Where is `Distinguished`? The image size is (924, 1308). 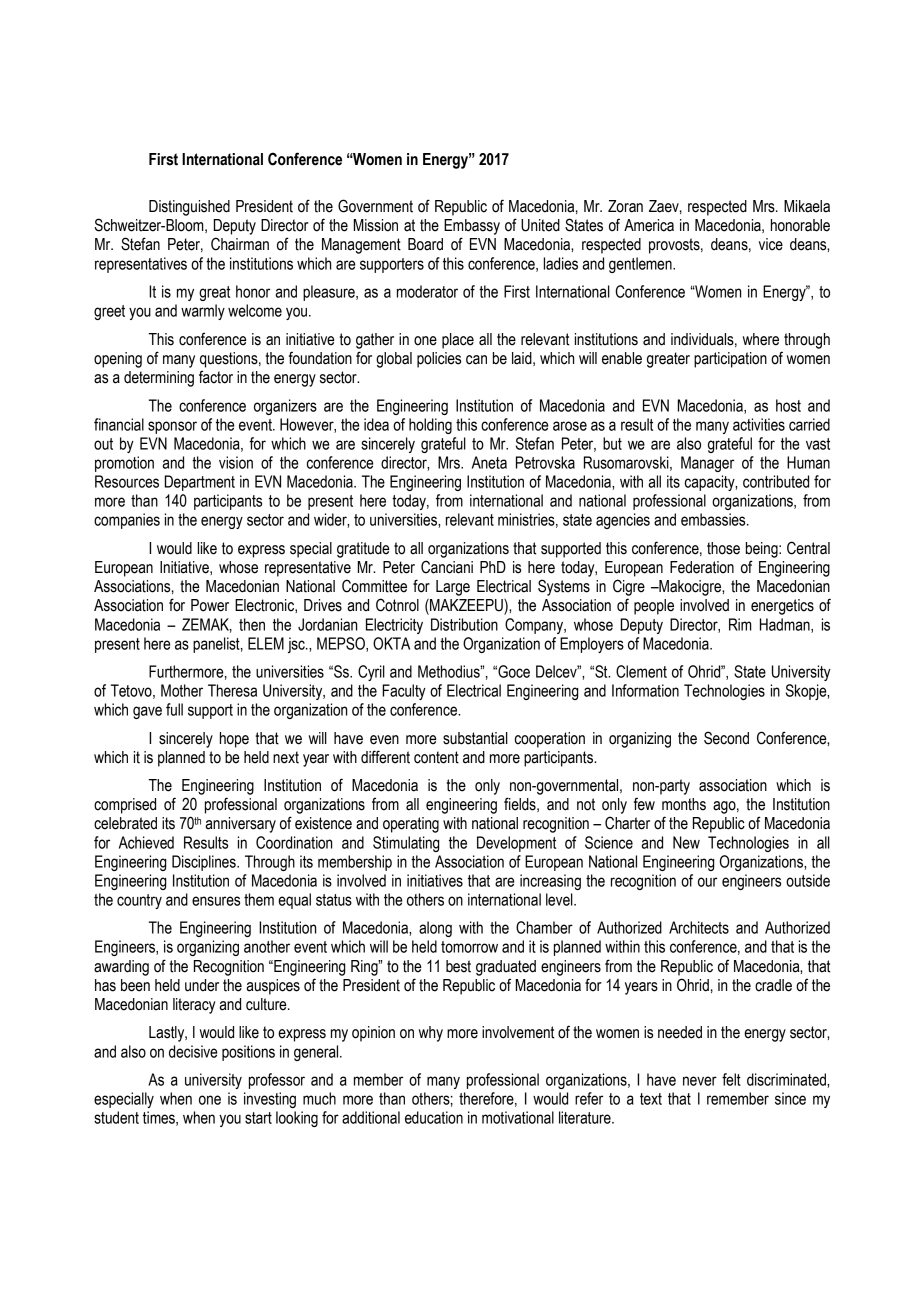
Distinguished is located at coordinates (189, 208).
